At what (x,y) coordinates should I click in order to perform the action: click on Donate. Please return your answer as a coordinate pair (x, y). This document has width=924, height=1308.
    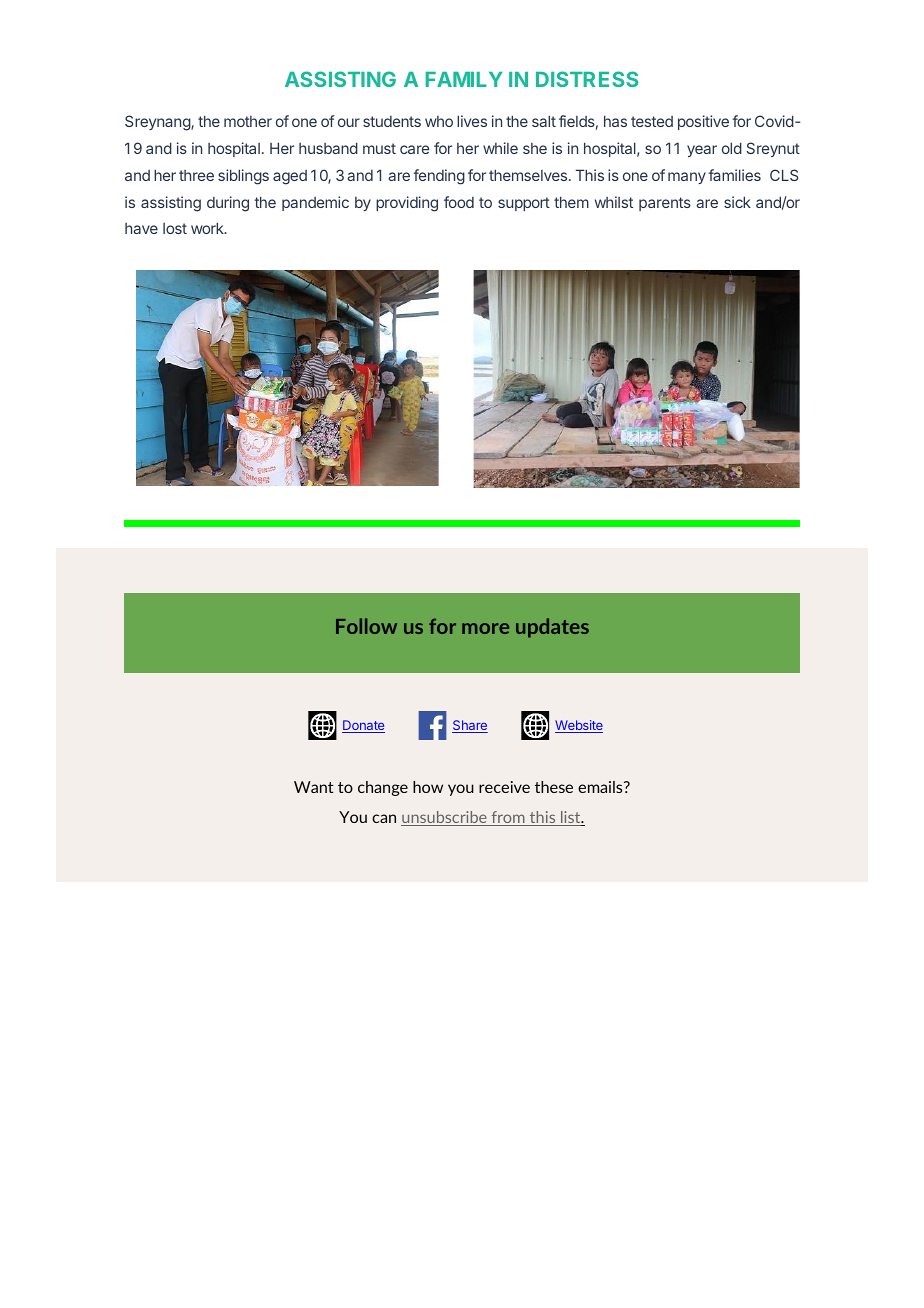
    Looking at the image, I should click on (363, 726).
